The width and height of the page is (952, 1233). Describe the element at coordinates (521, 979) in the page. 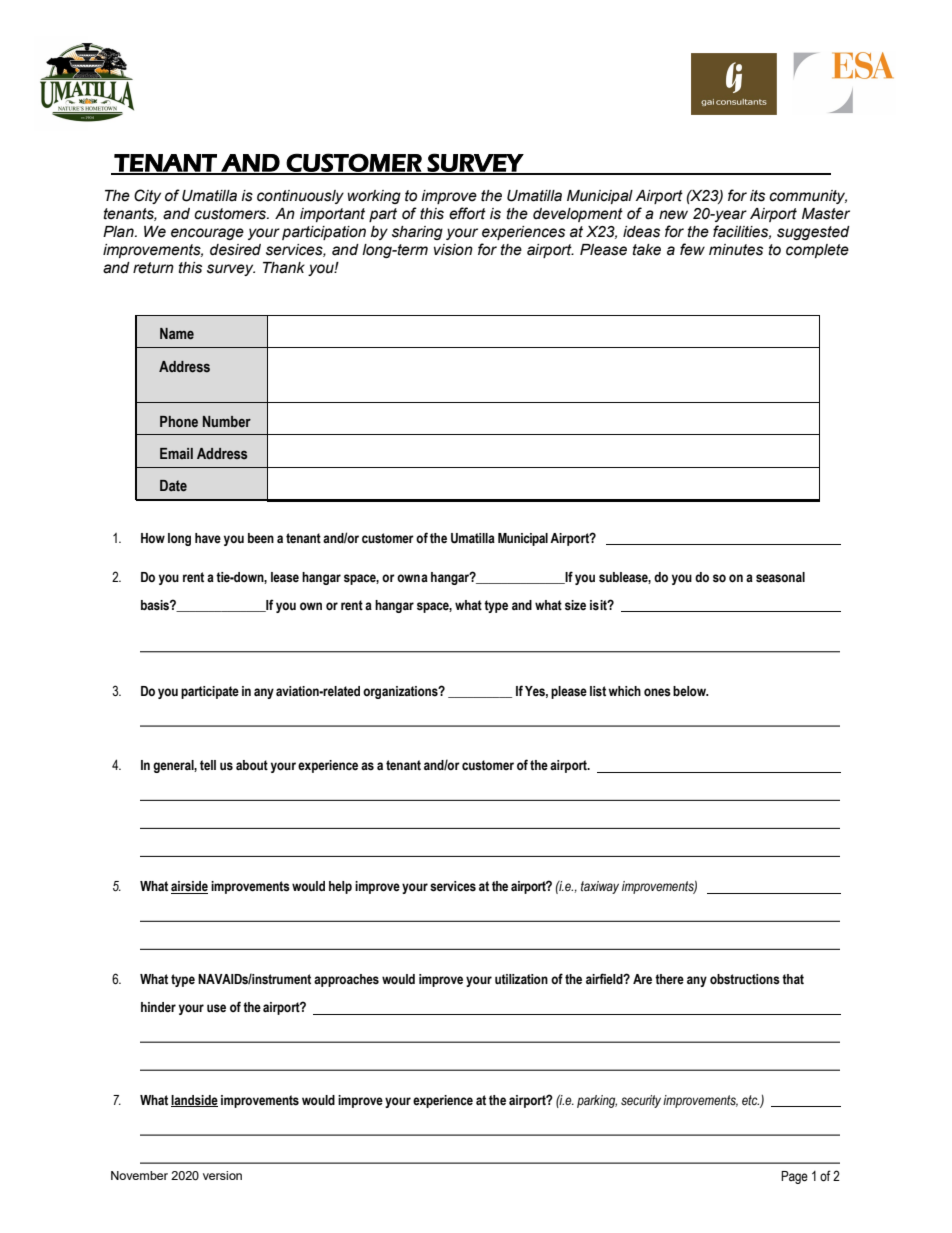

I see `utilization` at that location.
